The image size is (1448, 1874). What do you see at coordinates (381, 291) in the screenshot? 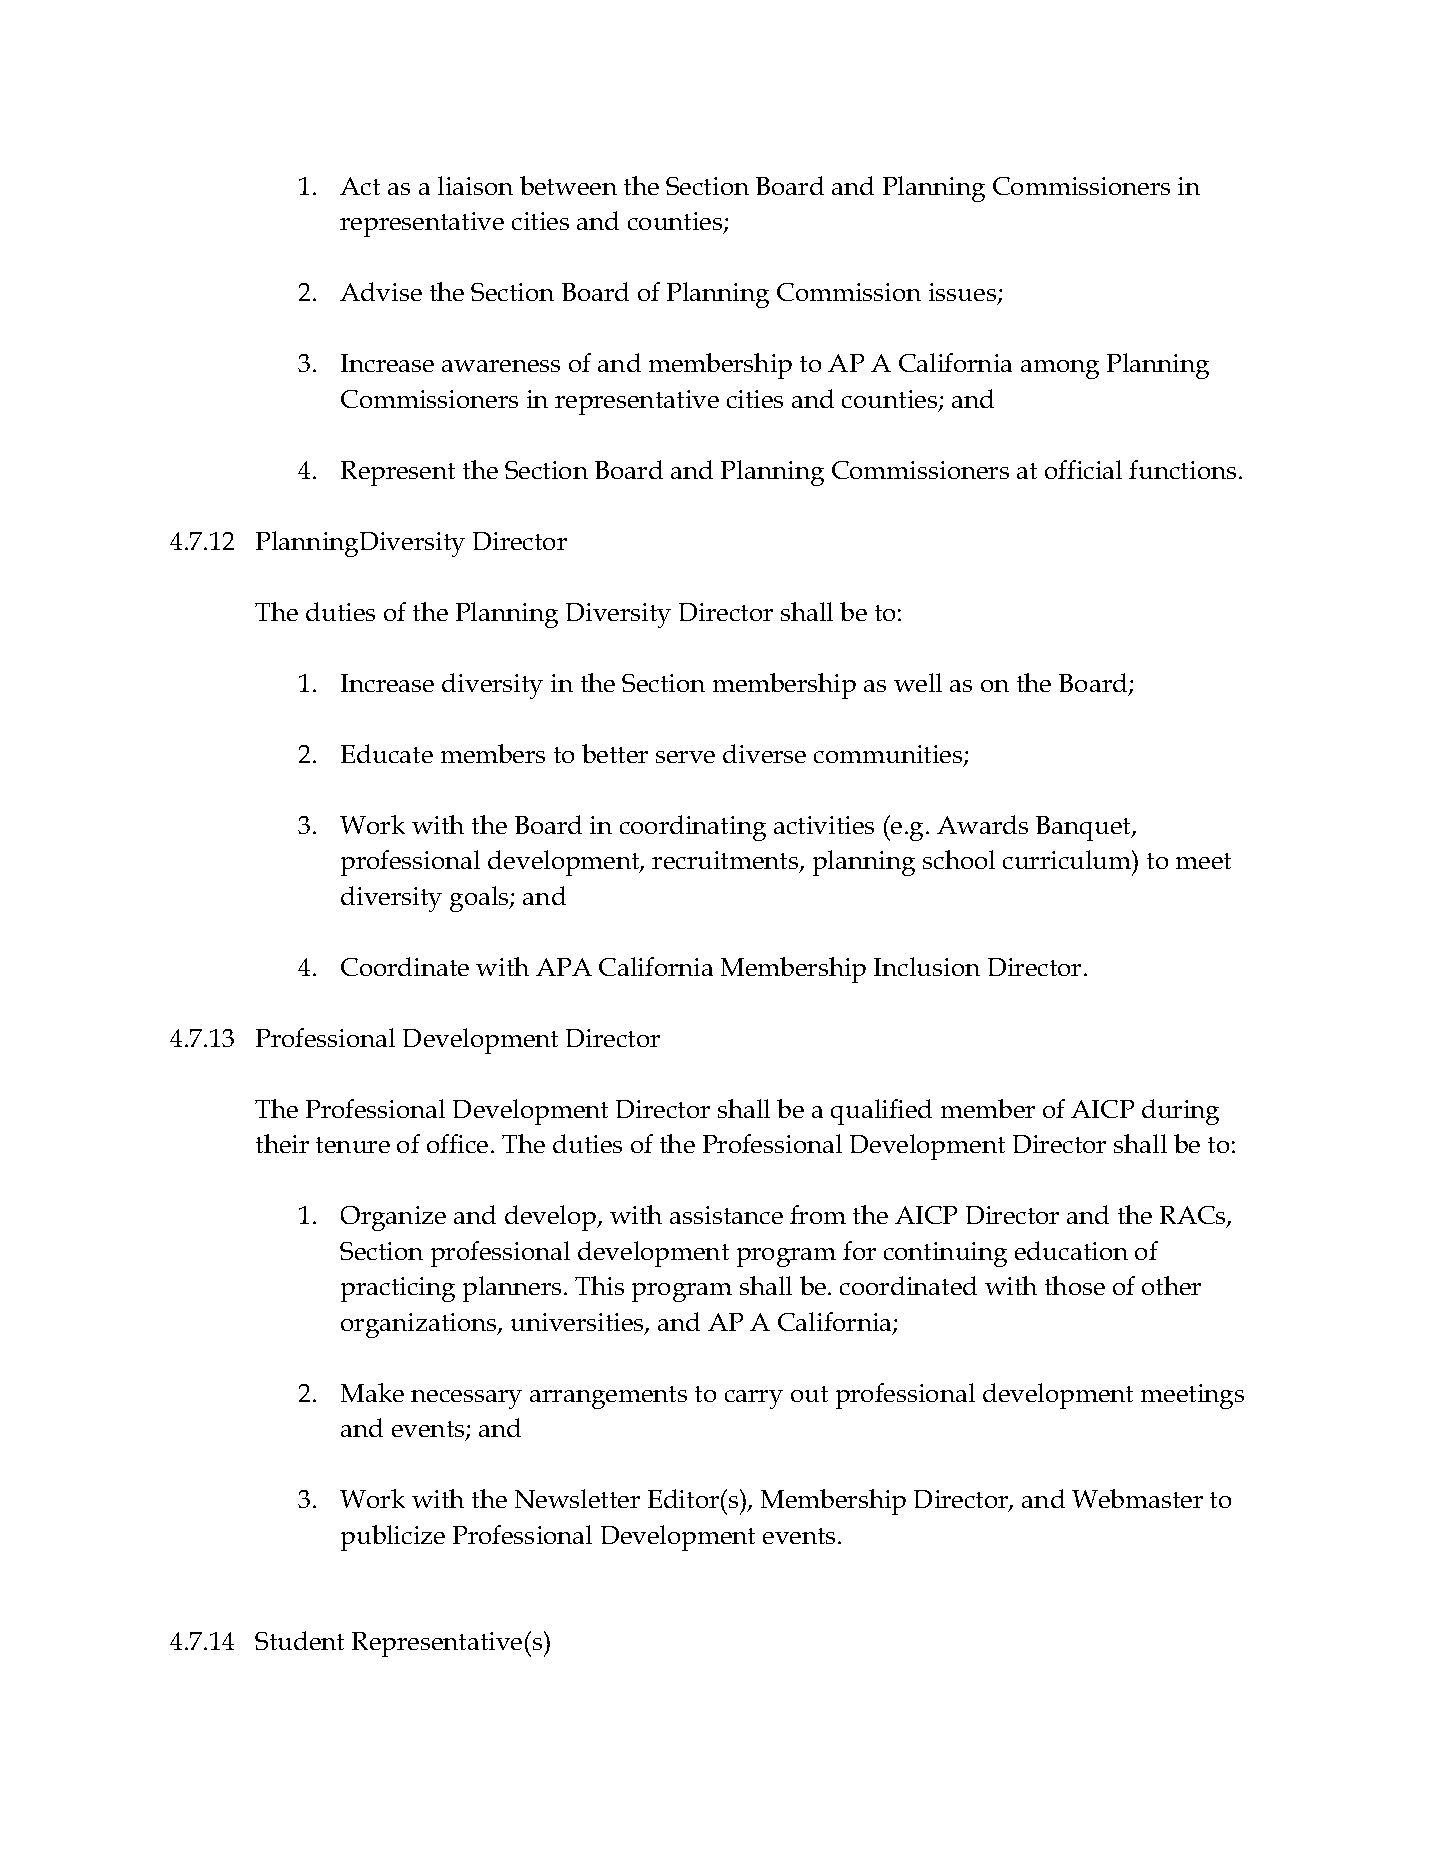
I see `Advise` at bounding box center [381, 291].
